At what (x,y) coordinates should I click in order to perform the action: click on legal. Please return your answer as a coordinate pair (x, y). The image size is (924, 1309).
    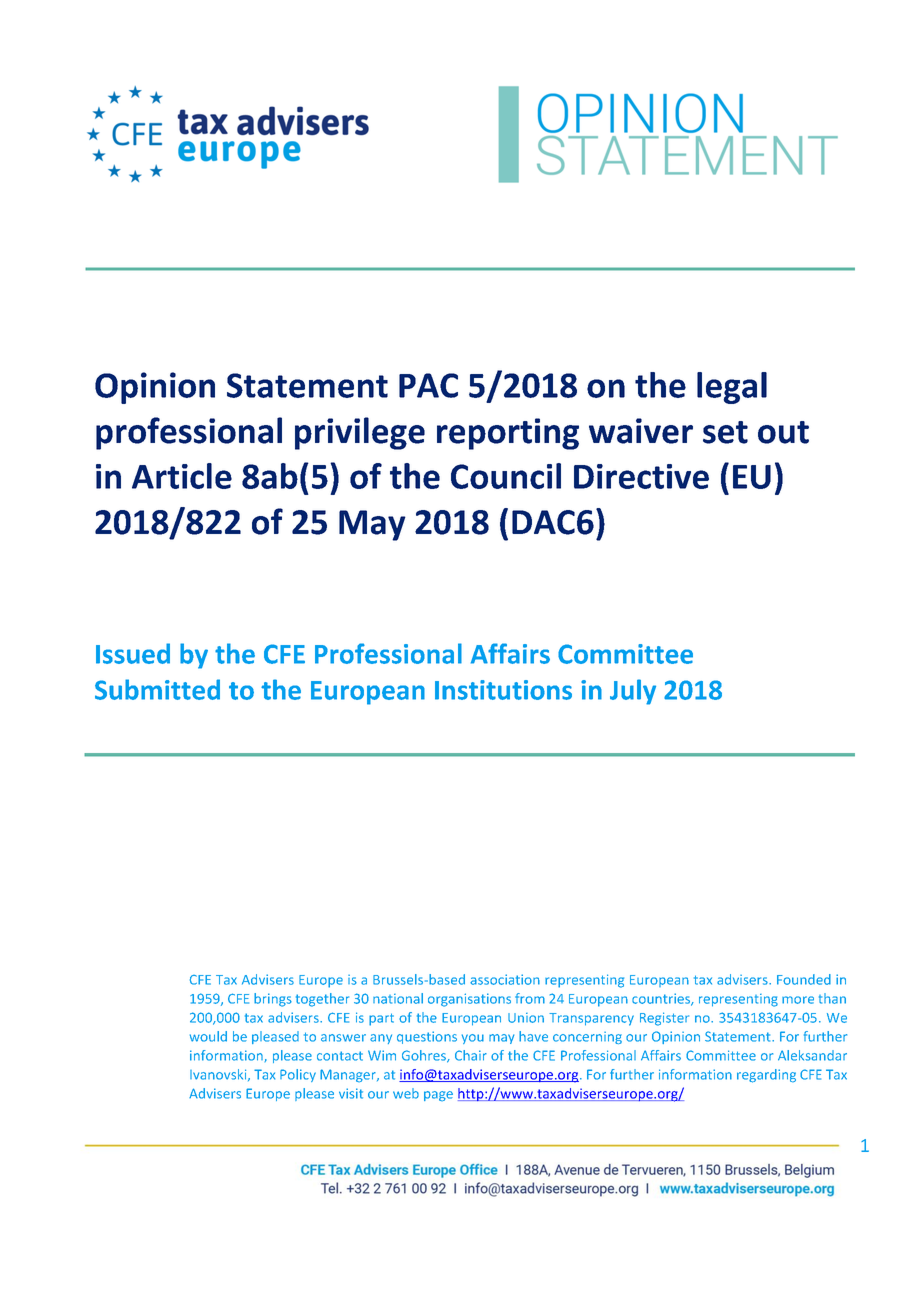
    Looking at the image, I should click on (732, 388).
